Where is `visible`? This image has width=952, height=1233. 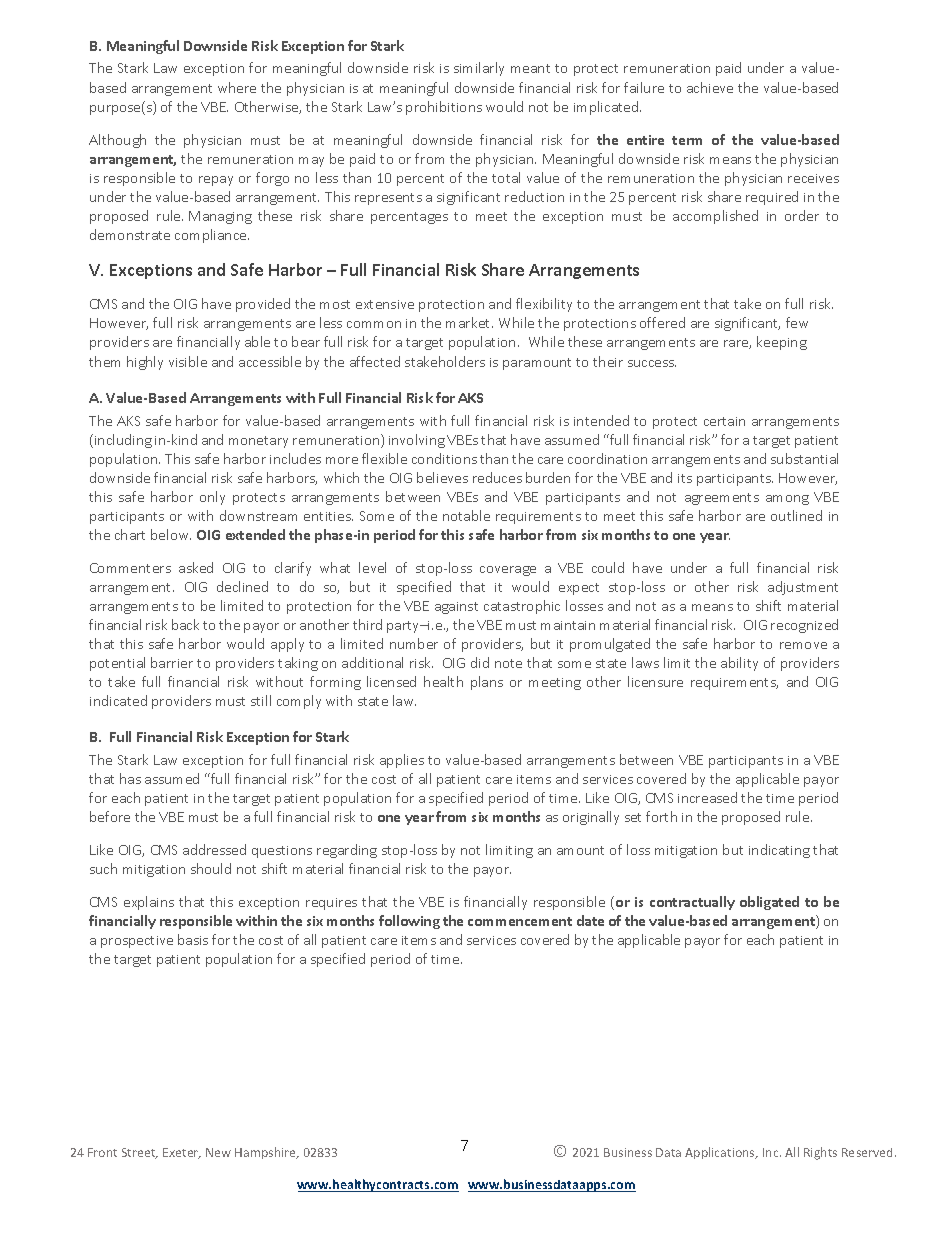
visible is located at coordinates (188, 361).
